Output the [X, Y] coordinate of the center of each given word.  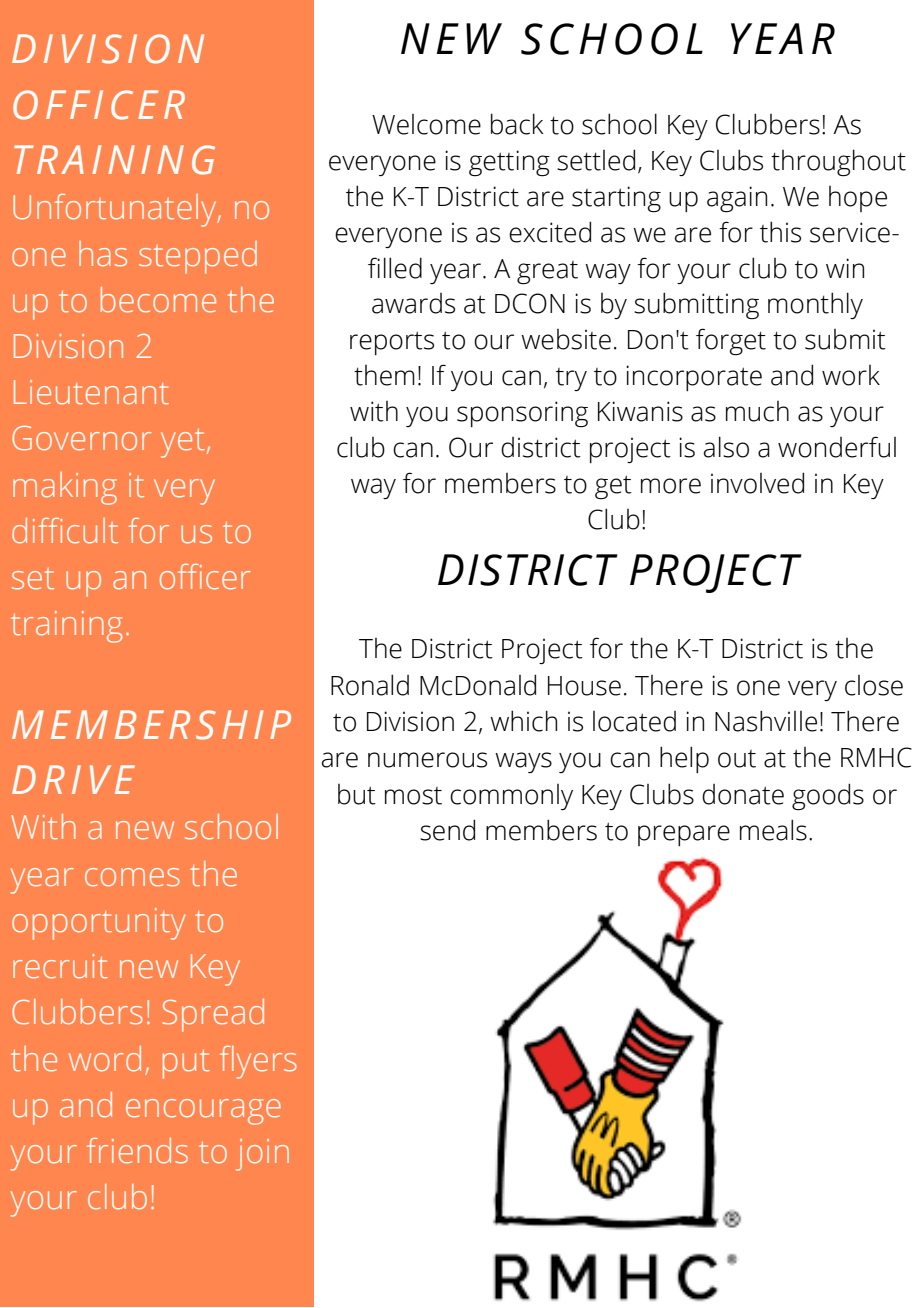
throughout [838, 163]
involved [757, 483]
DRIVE [73, 779]
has [103, 254]
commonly [511, 797]
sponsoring [522, 414]
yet [183, 443]
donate [743, 794]
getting [509, 163]
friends [137, 1151]
